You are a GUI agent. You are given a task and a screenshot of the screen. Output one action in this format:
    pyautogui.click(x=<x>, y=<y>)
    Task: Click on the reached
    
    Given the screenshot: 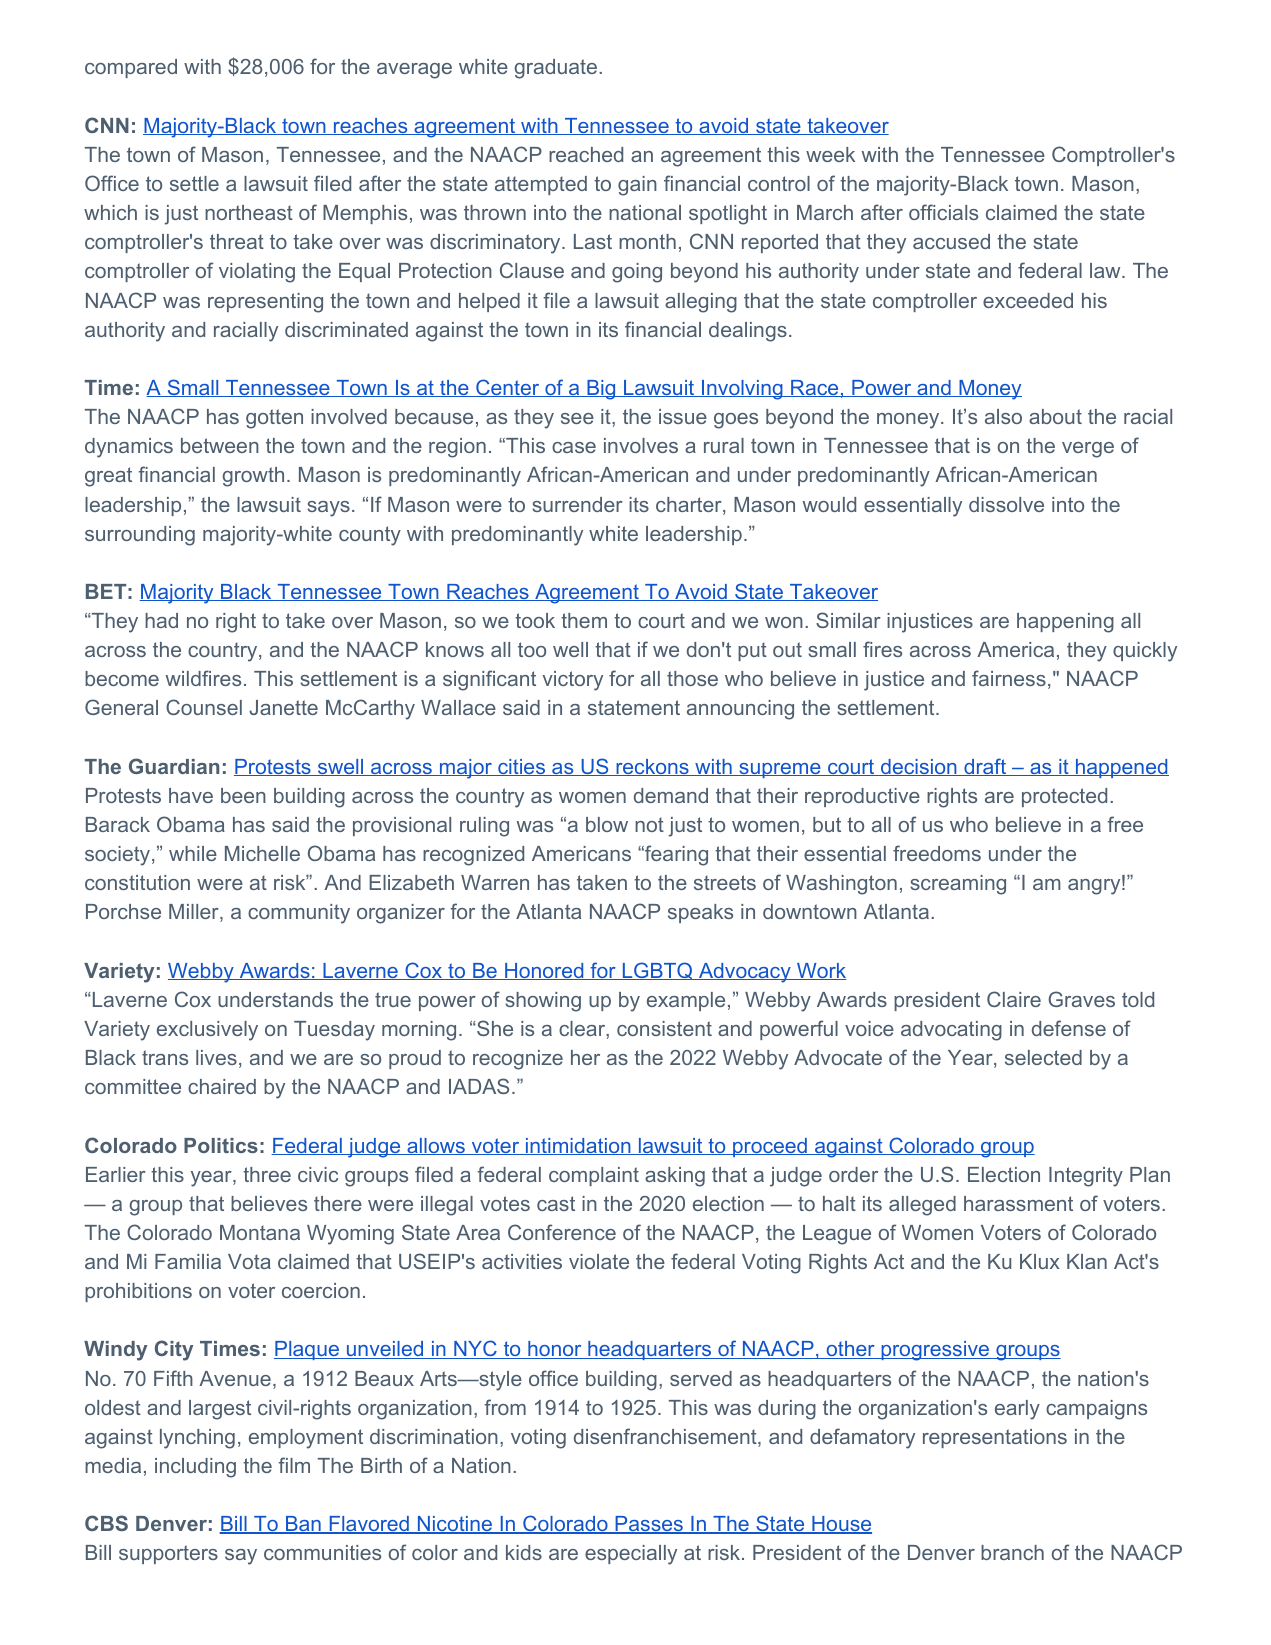 What is the action you would take?
    pyautogui.click(x=586, y=154)
